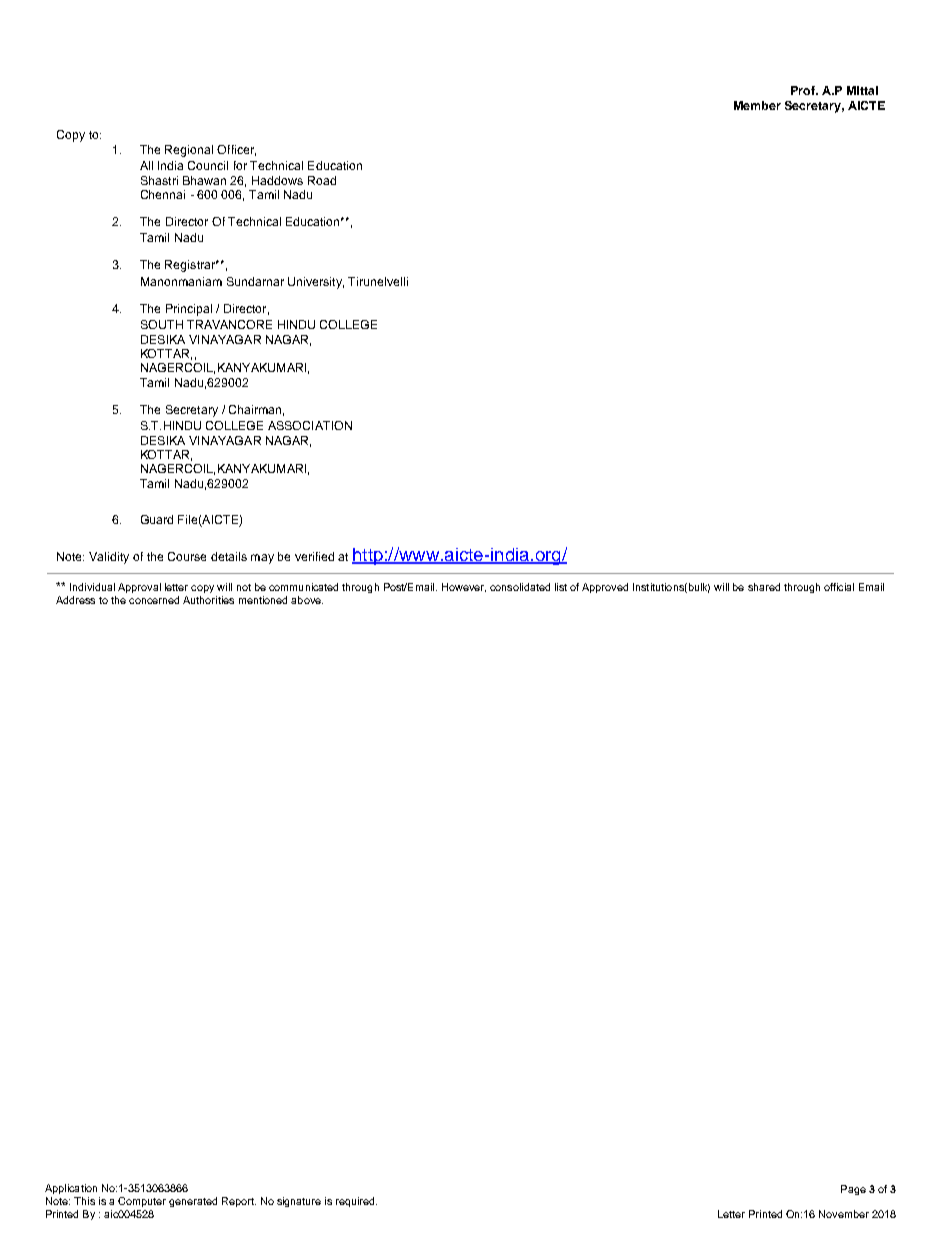 This image has height=1233, width=952. What do you see at coordinates (757, 105) in the image?
I see `Member` at bounding box center [757, 105].
